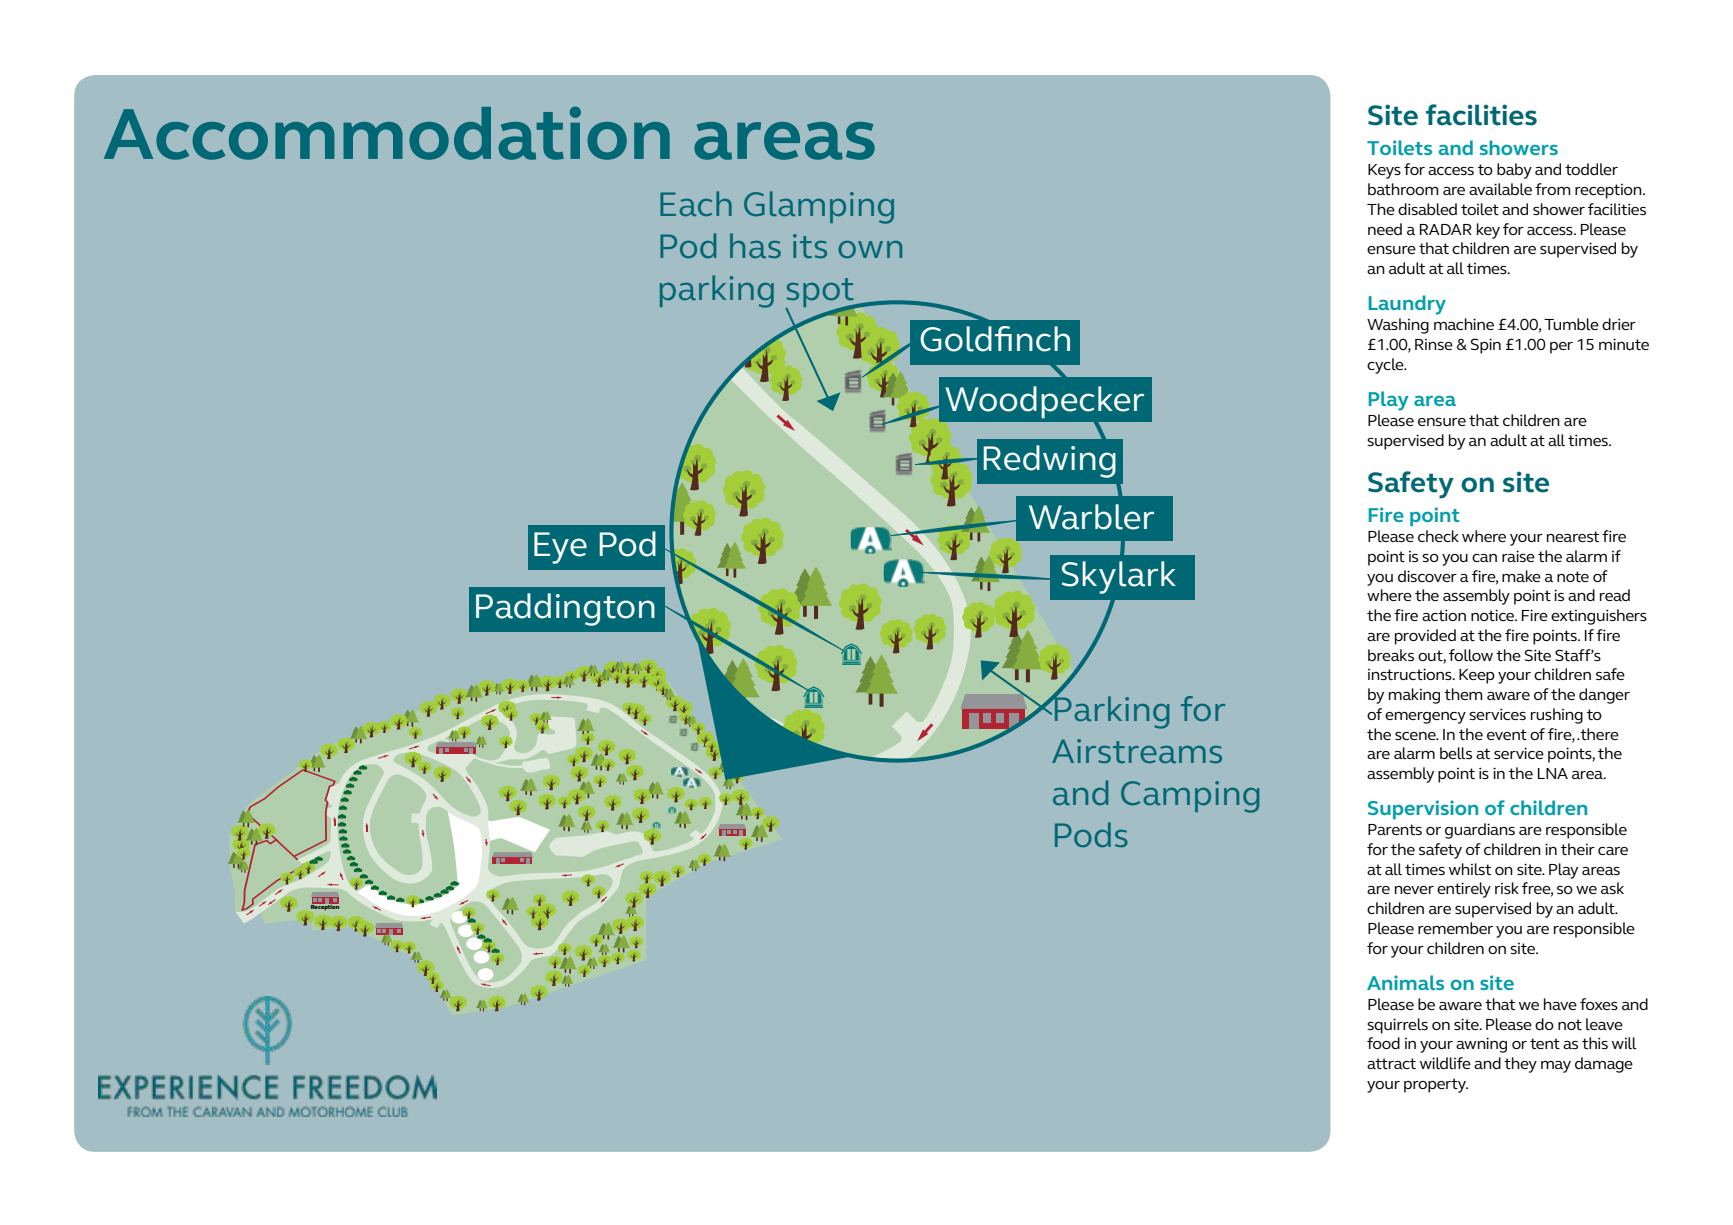  What do you see at coordinates (1383, 1043) in the page?
I see `food` at bounding box center [1383, 1043].
